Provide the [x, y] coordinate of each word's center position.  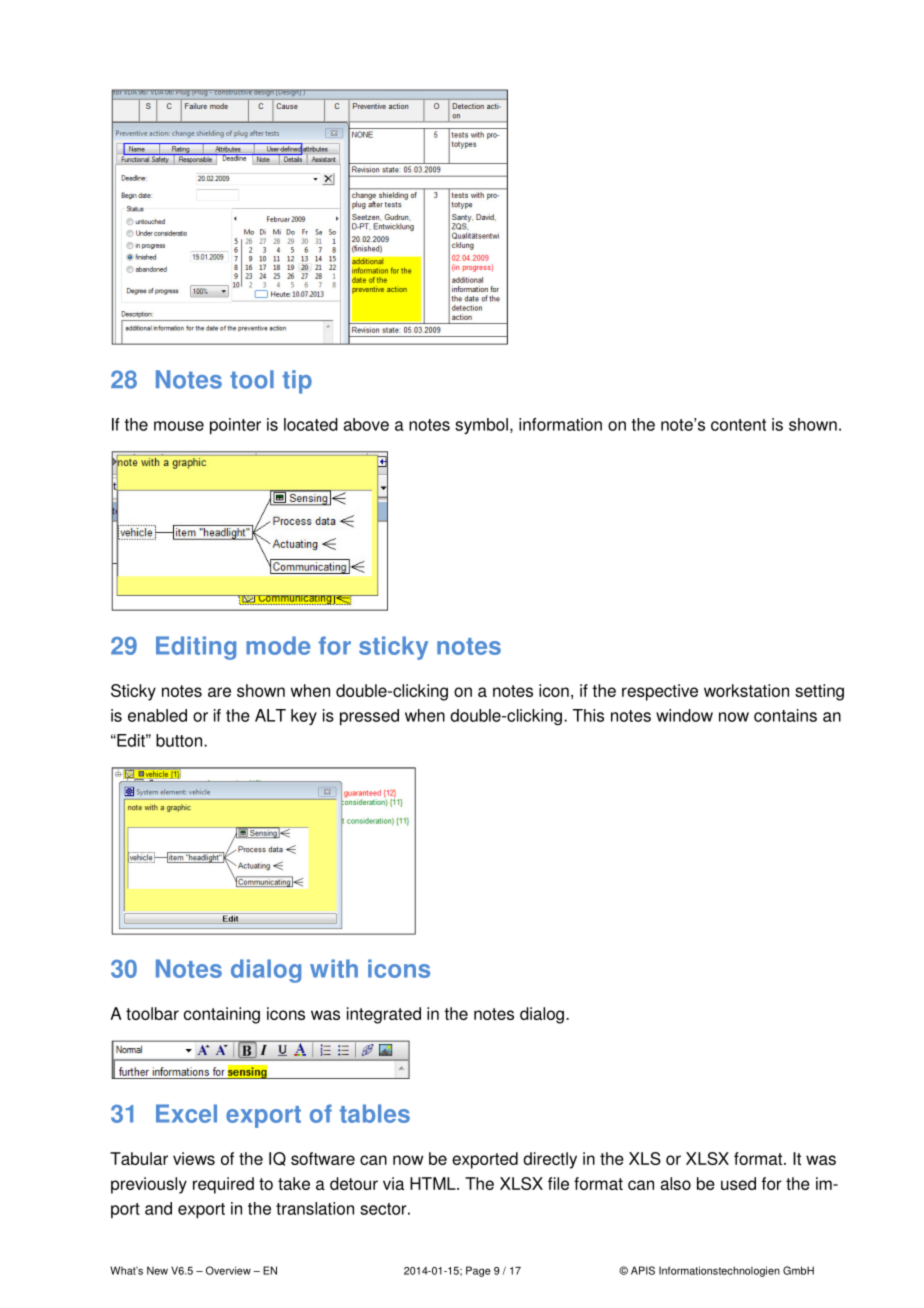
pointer [235, 426]
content [738, 425]
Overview [228, 1270]
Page [478, 1271]
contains [785, 715]
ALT [270, 715]
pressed [369, 717]
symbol [481, 426]
